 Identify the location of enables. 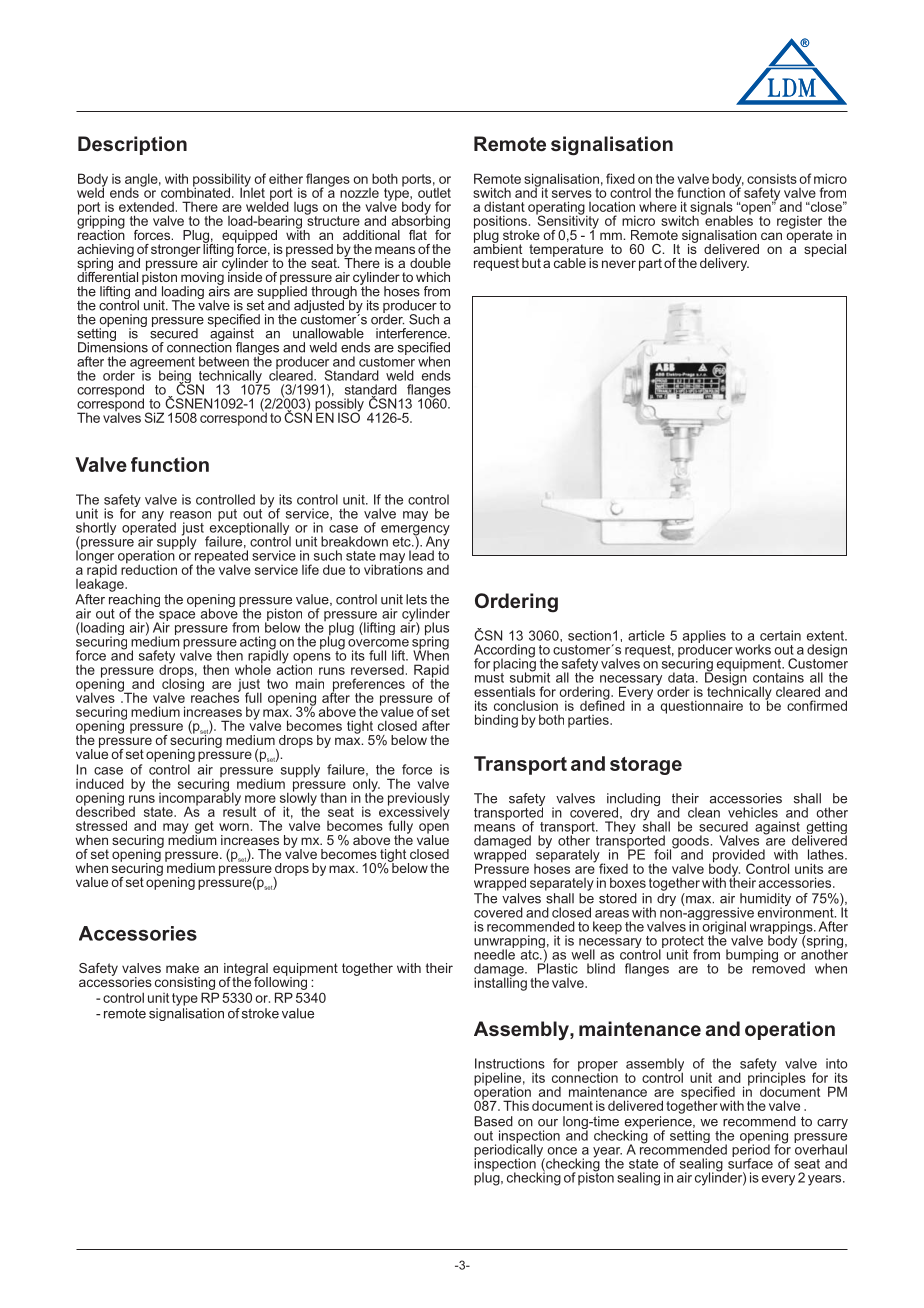
(728, 219).
